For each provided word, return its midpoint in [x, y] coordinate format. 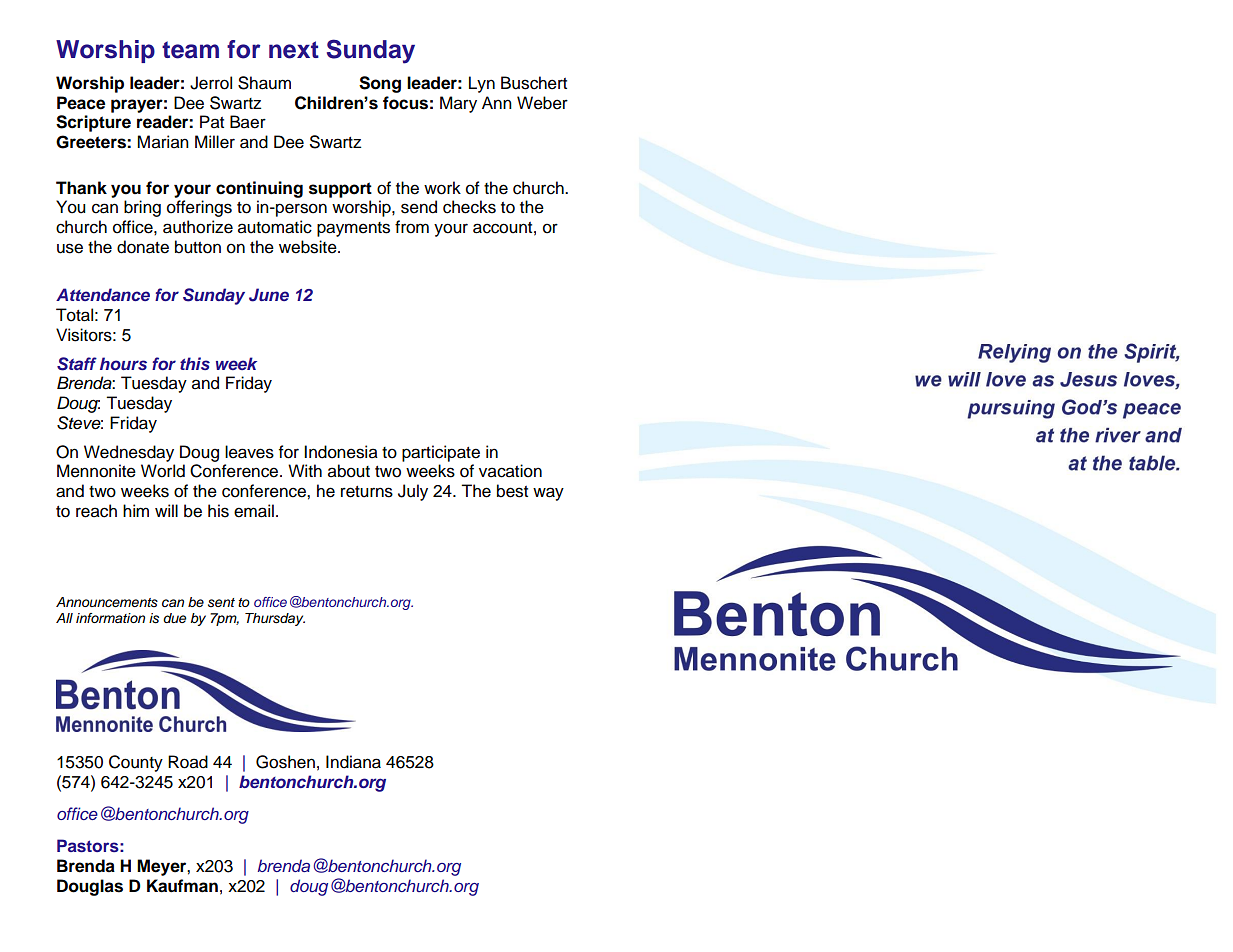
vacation [510, 471]
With [305, 470]
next [294, 50]
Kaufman [182, 886]
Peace [81, 103]
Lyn [482, 84]
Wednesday [129, 453]
